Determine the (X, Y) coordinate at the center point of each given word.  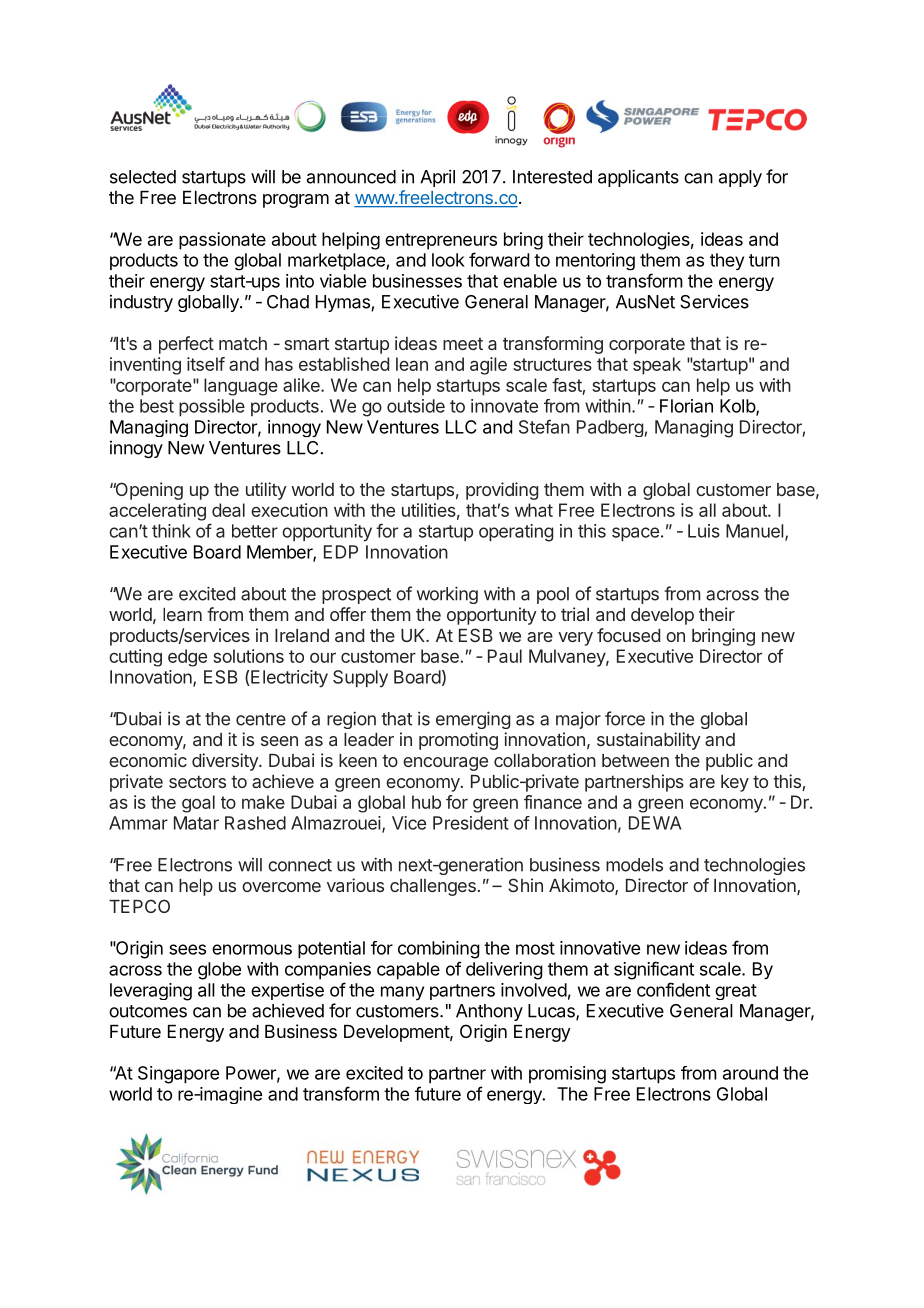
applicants (638, 178)
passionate (222, 241)
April (437, 178)
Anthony (489, 1012)
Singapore (178, 1075)
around (750, 1073)
